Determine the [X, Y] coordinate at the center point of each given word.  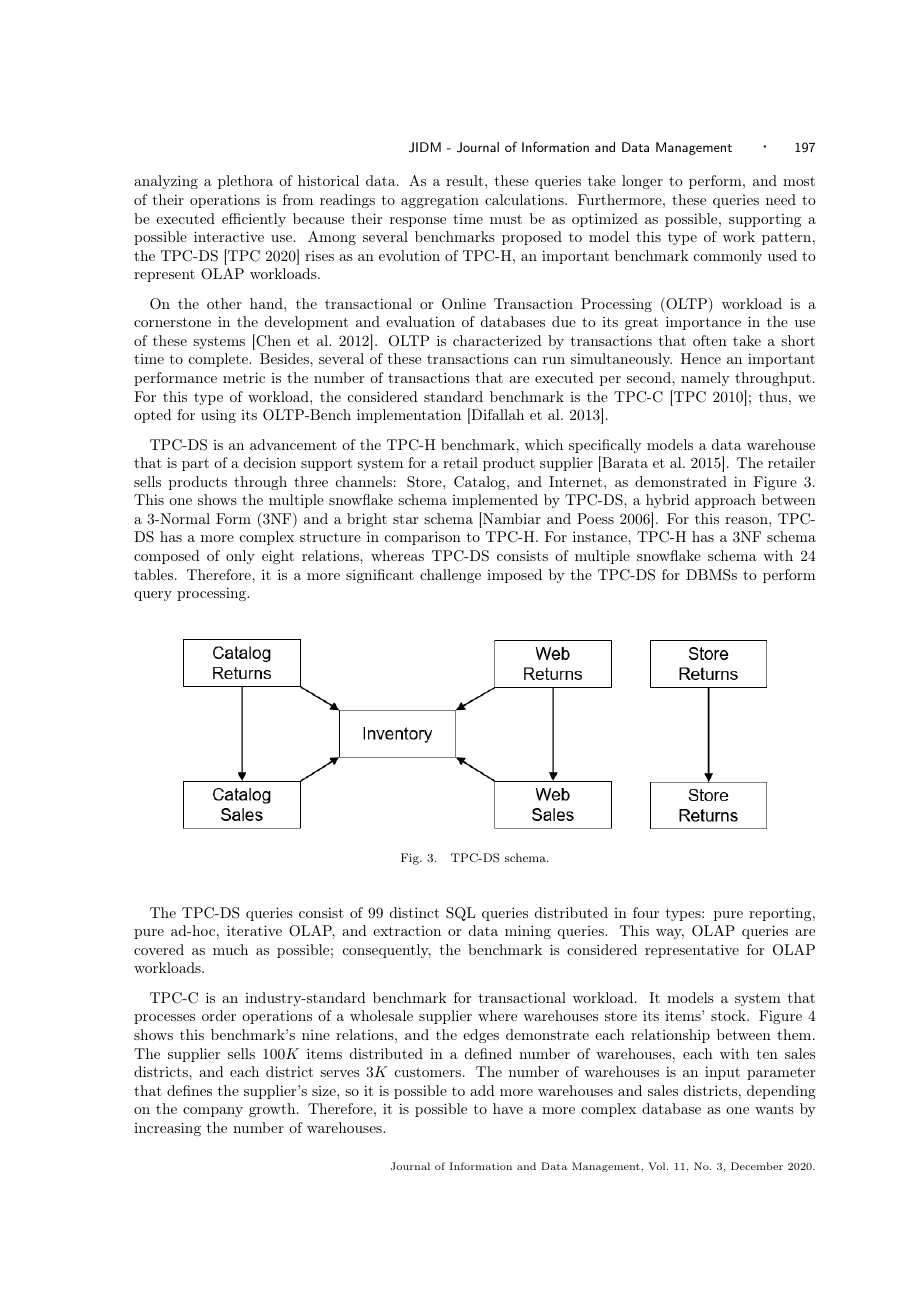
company [213, 1112]
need [781, 199]
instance [601, 536]
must [506, 219]
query [153, 596]
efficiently [254, 220]
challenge [450, 576]
